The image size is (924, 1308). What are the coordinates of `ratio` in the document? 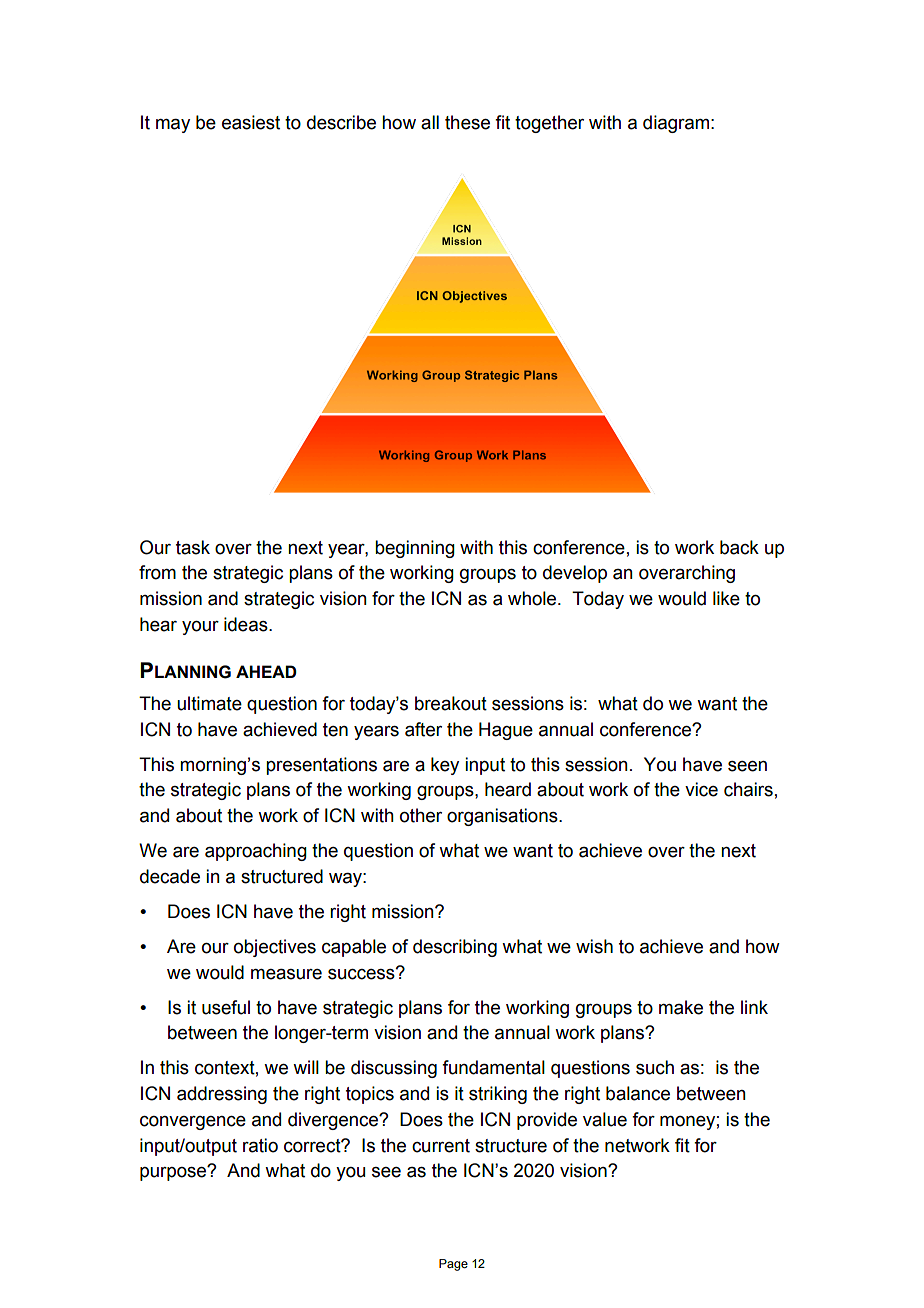 It's located at (260, 1145).
